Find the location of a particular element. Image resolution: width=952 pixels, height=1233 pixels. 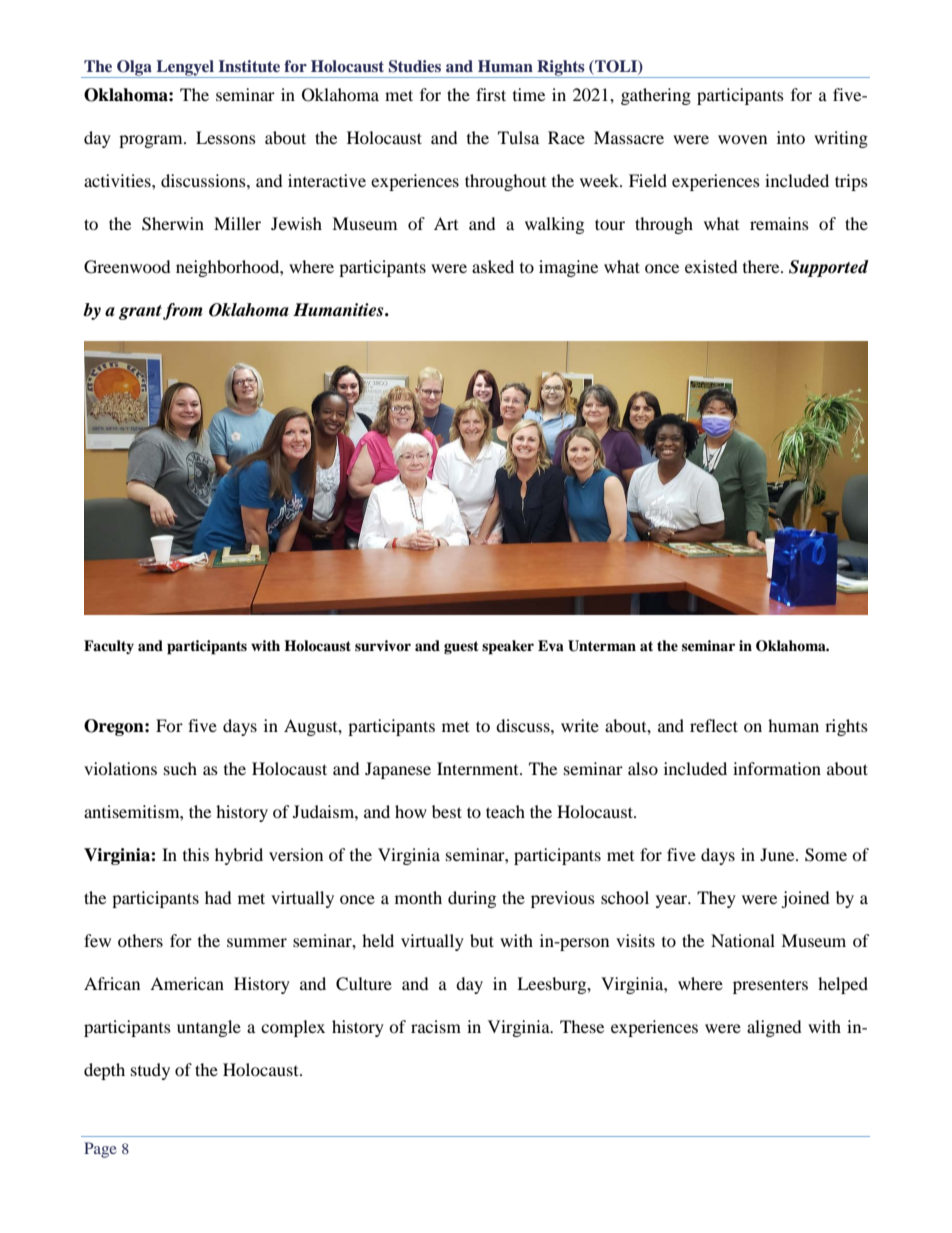

reflect is located at coordinates (714, 725).
